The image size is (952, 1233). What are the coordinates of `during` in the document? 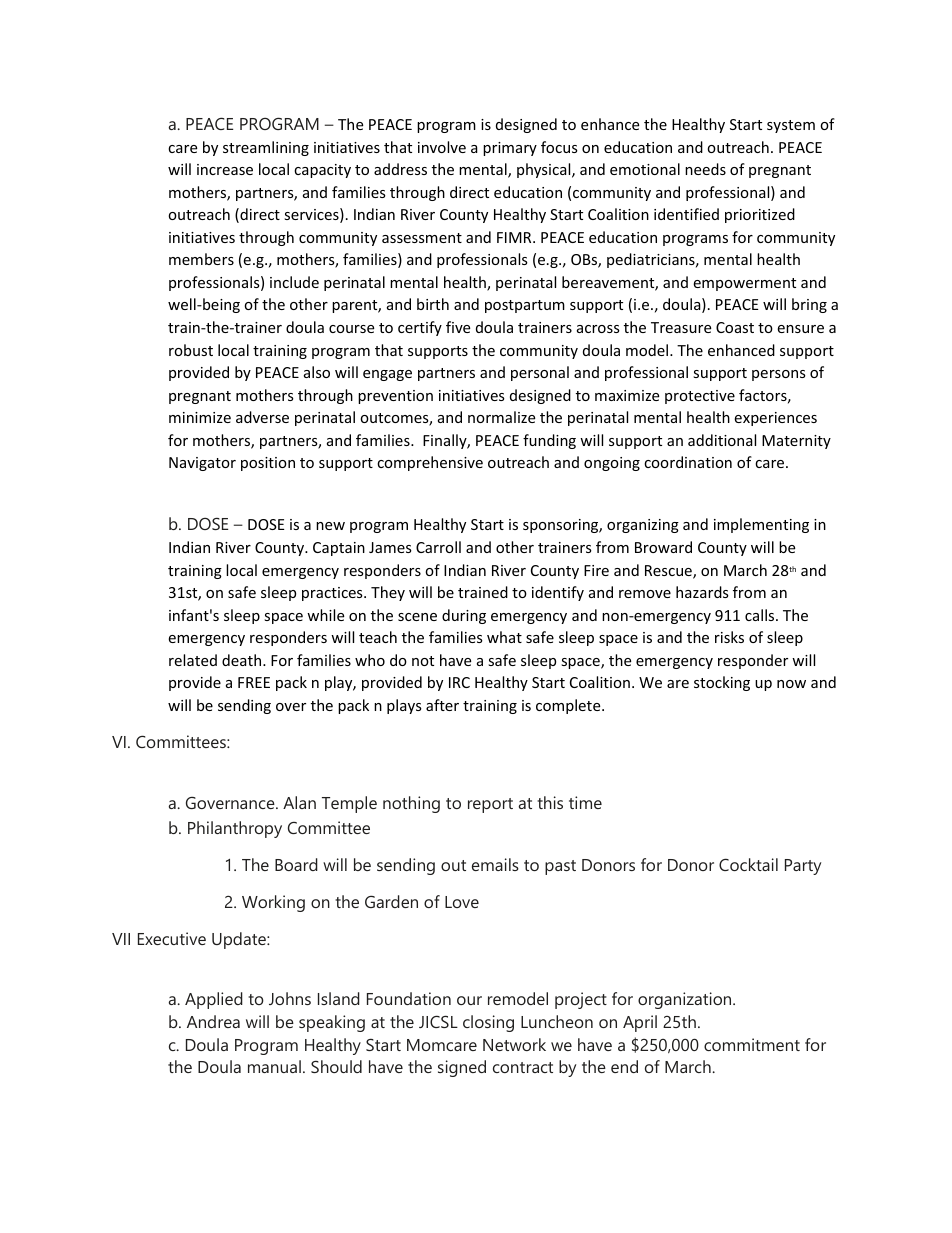 It's located at (464, 616).
